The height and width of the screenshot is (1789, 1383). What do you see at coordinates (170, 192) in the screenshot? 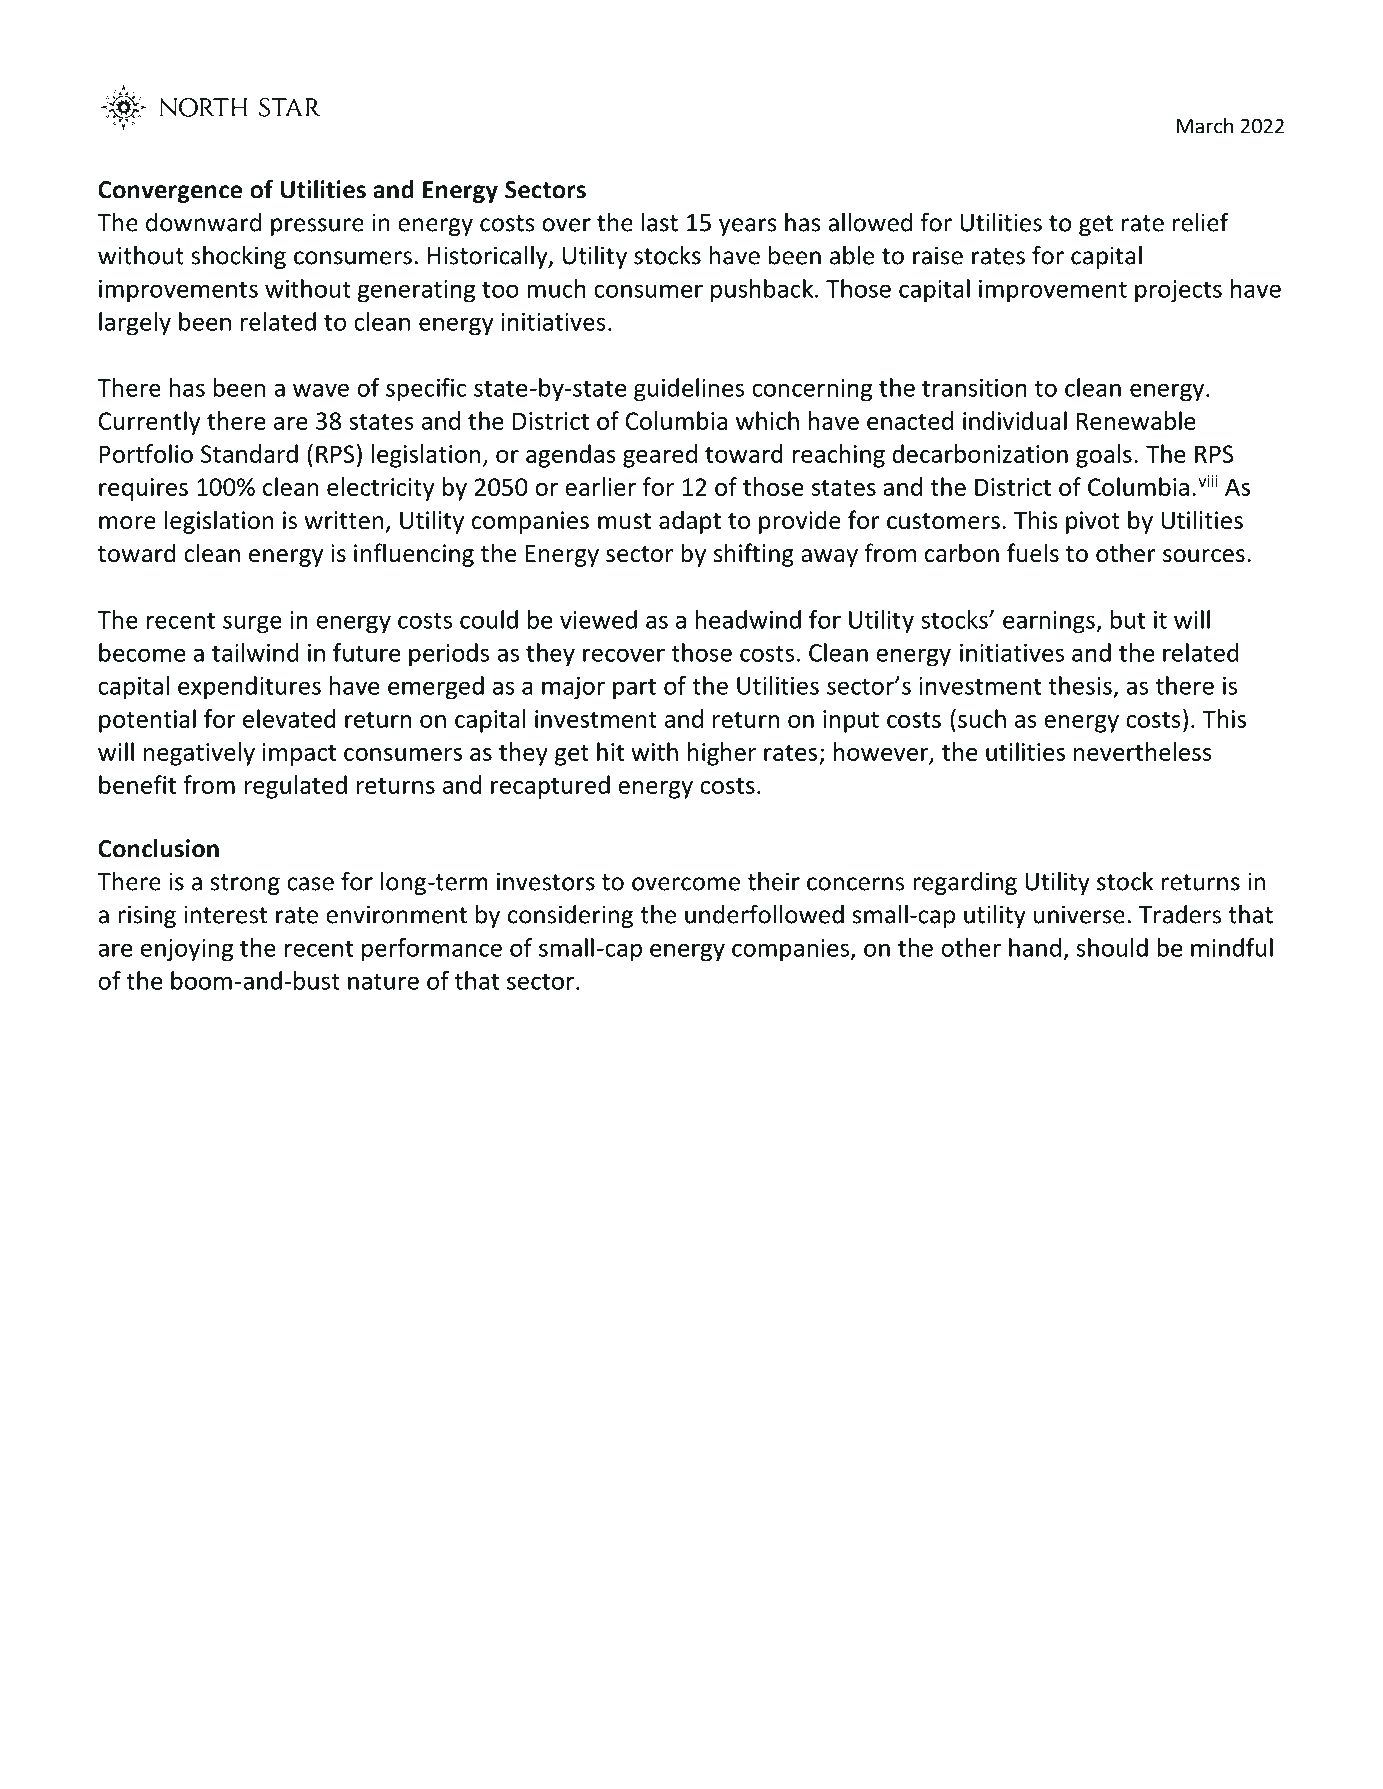
I see `Convergence` at bounding box center [170, 192].
